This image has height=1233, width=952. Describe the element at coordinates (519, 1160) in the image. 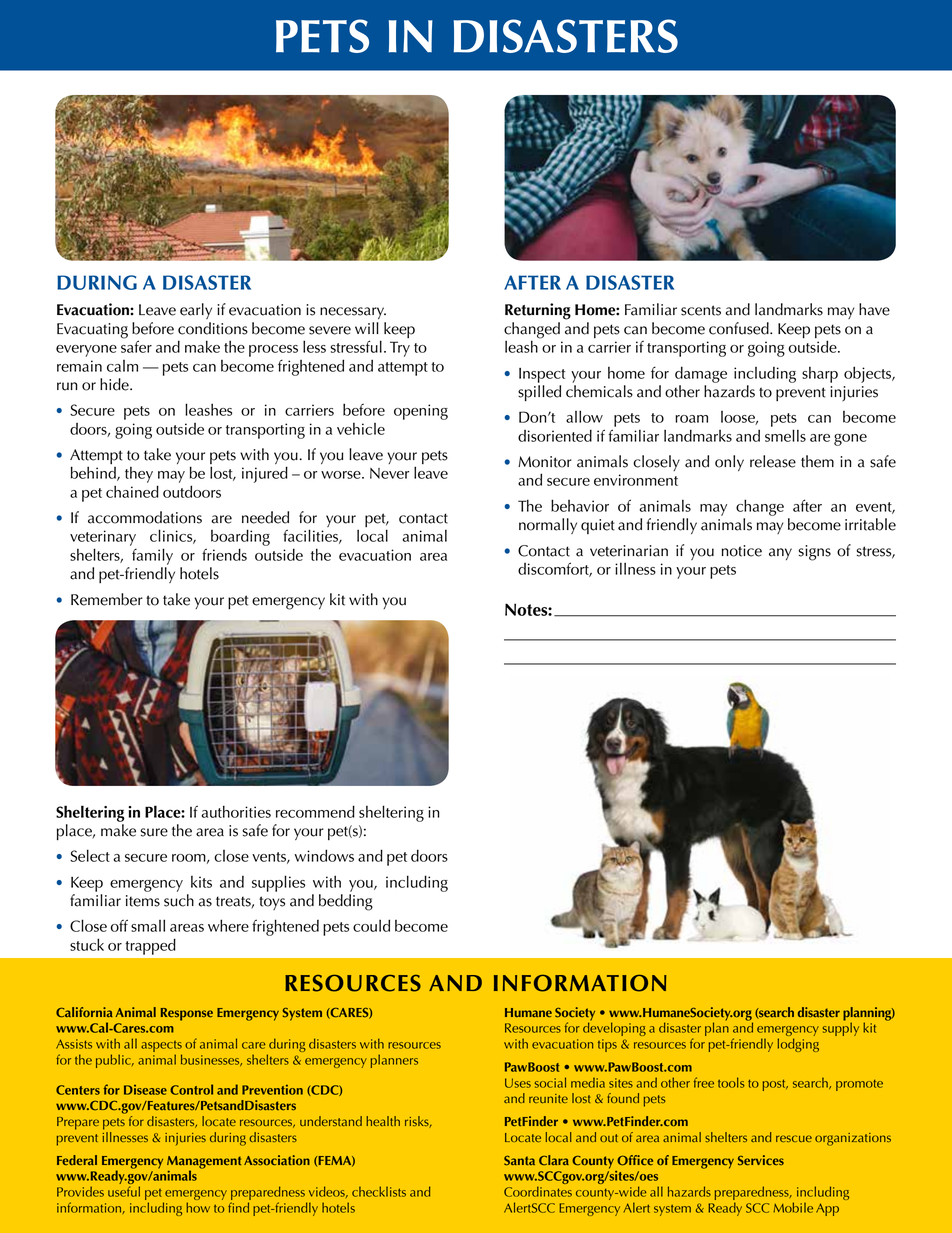

I see `Santa` at that location.
